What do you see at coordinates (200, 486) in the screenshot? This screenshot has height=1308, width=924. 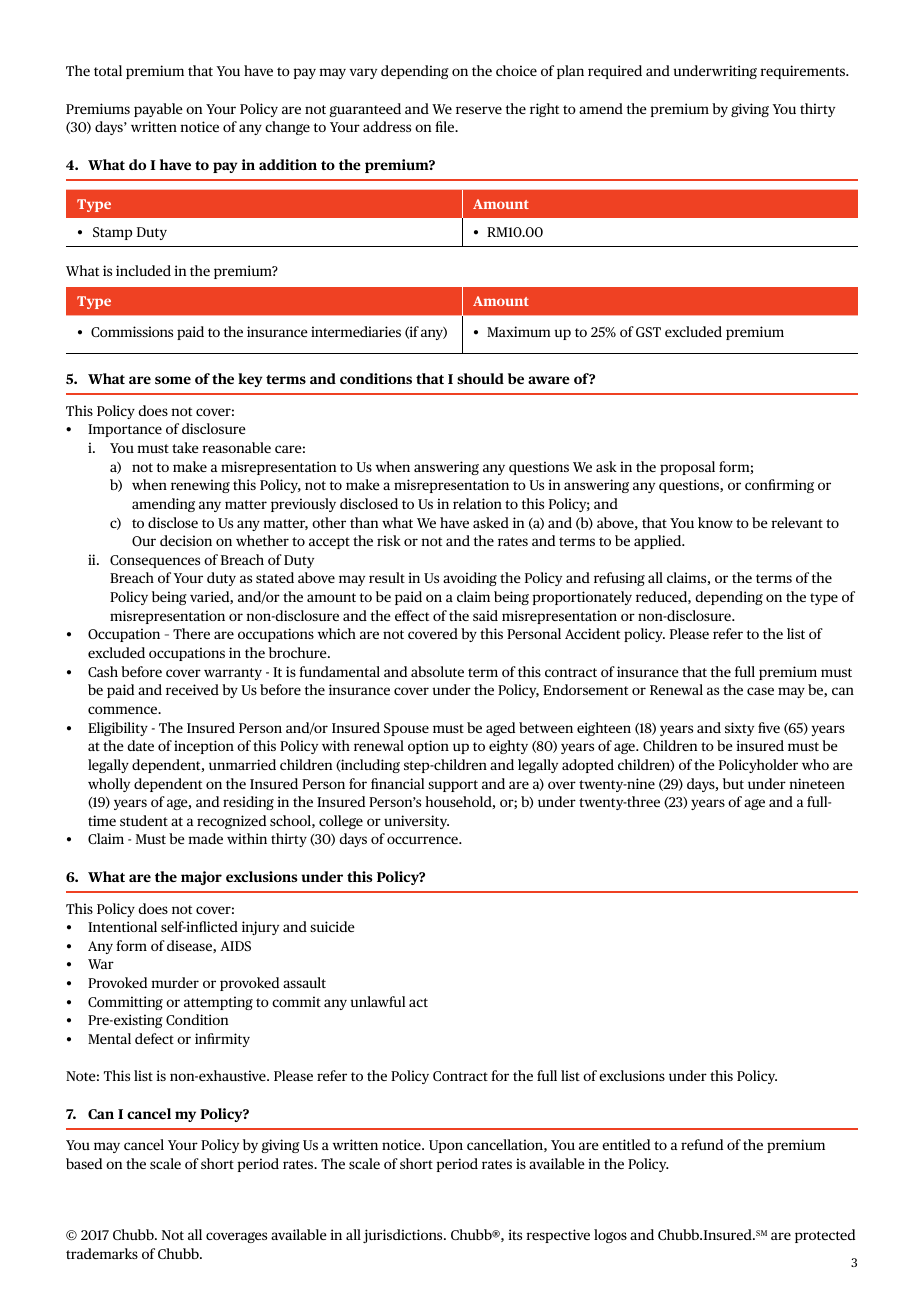 I see `renewing` at bounding box center [200, 486].
